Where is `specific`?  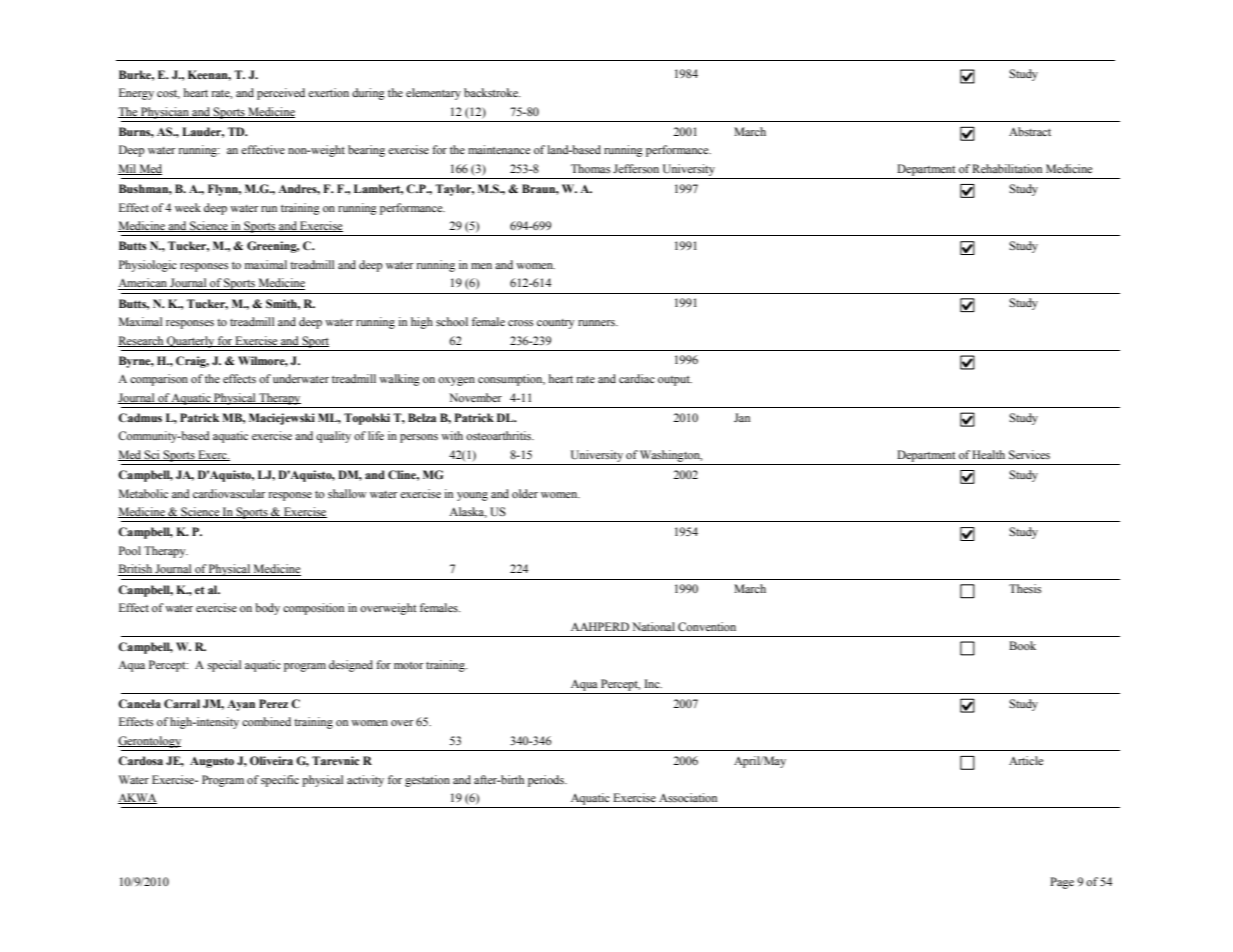
specific is located at coordinates (280, 781).
